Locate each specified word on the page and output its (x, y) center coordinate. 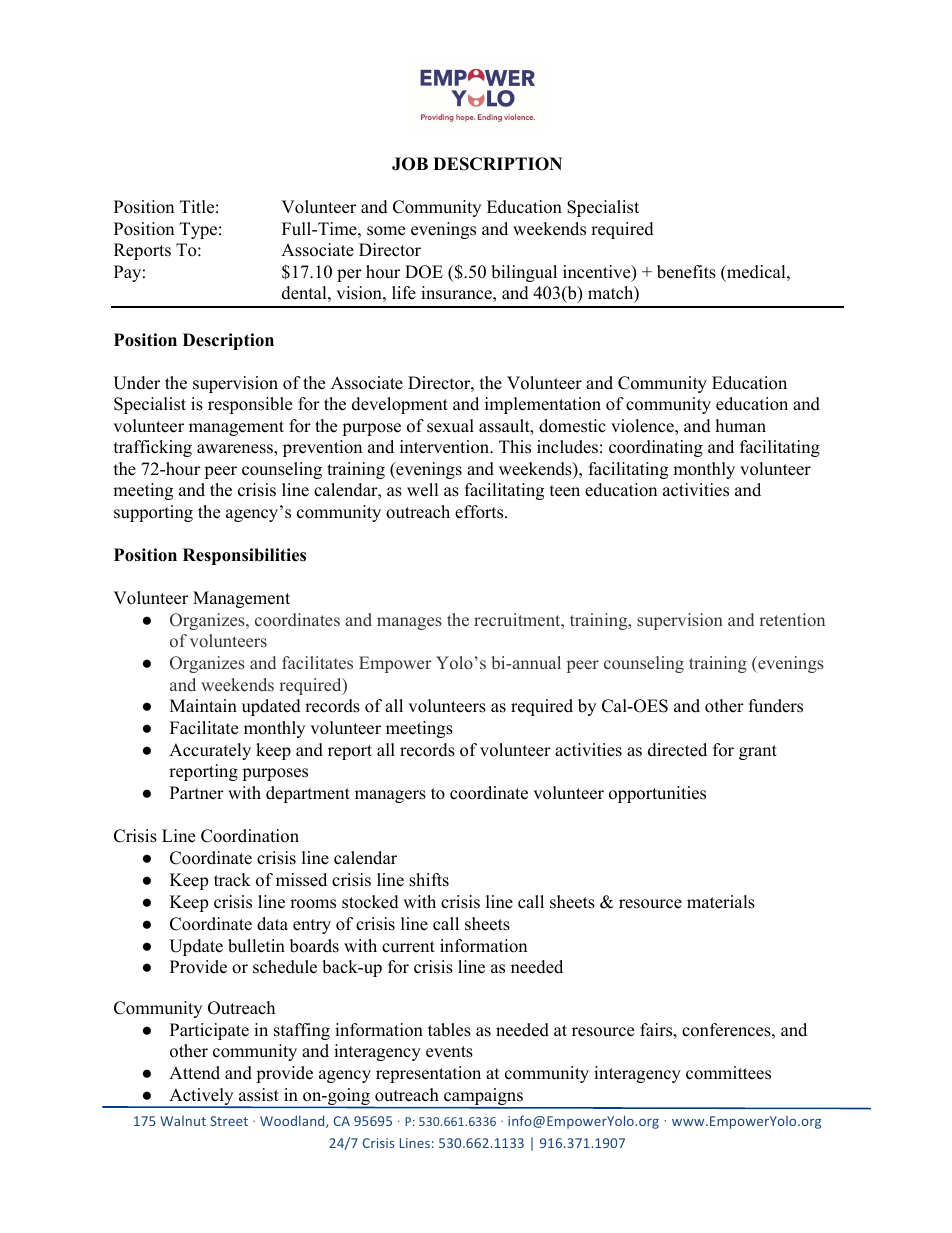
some (386, 231)
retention (792, 620)
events (449, 1052)
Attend (194, 1073)
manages (409, 623)
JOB (410, 164)
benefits (686, 272)
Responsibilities (244, 556)
